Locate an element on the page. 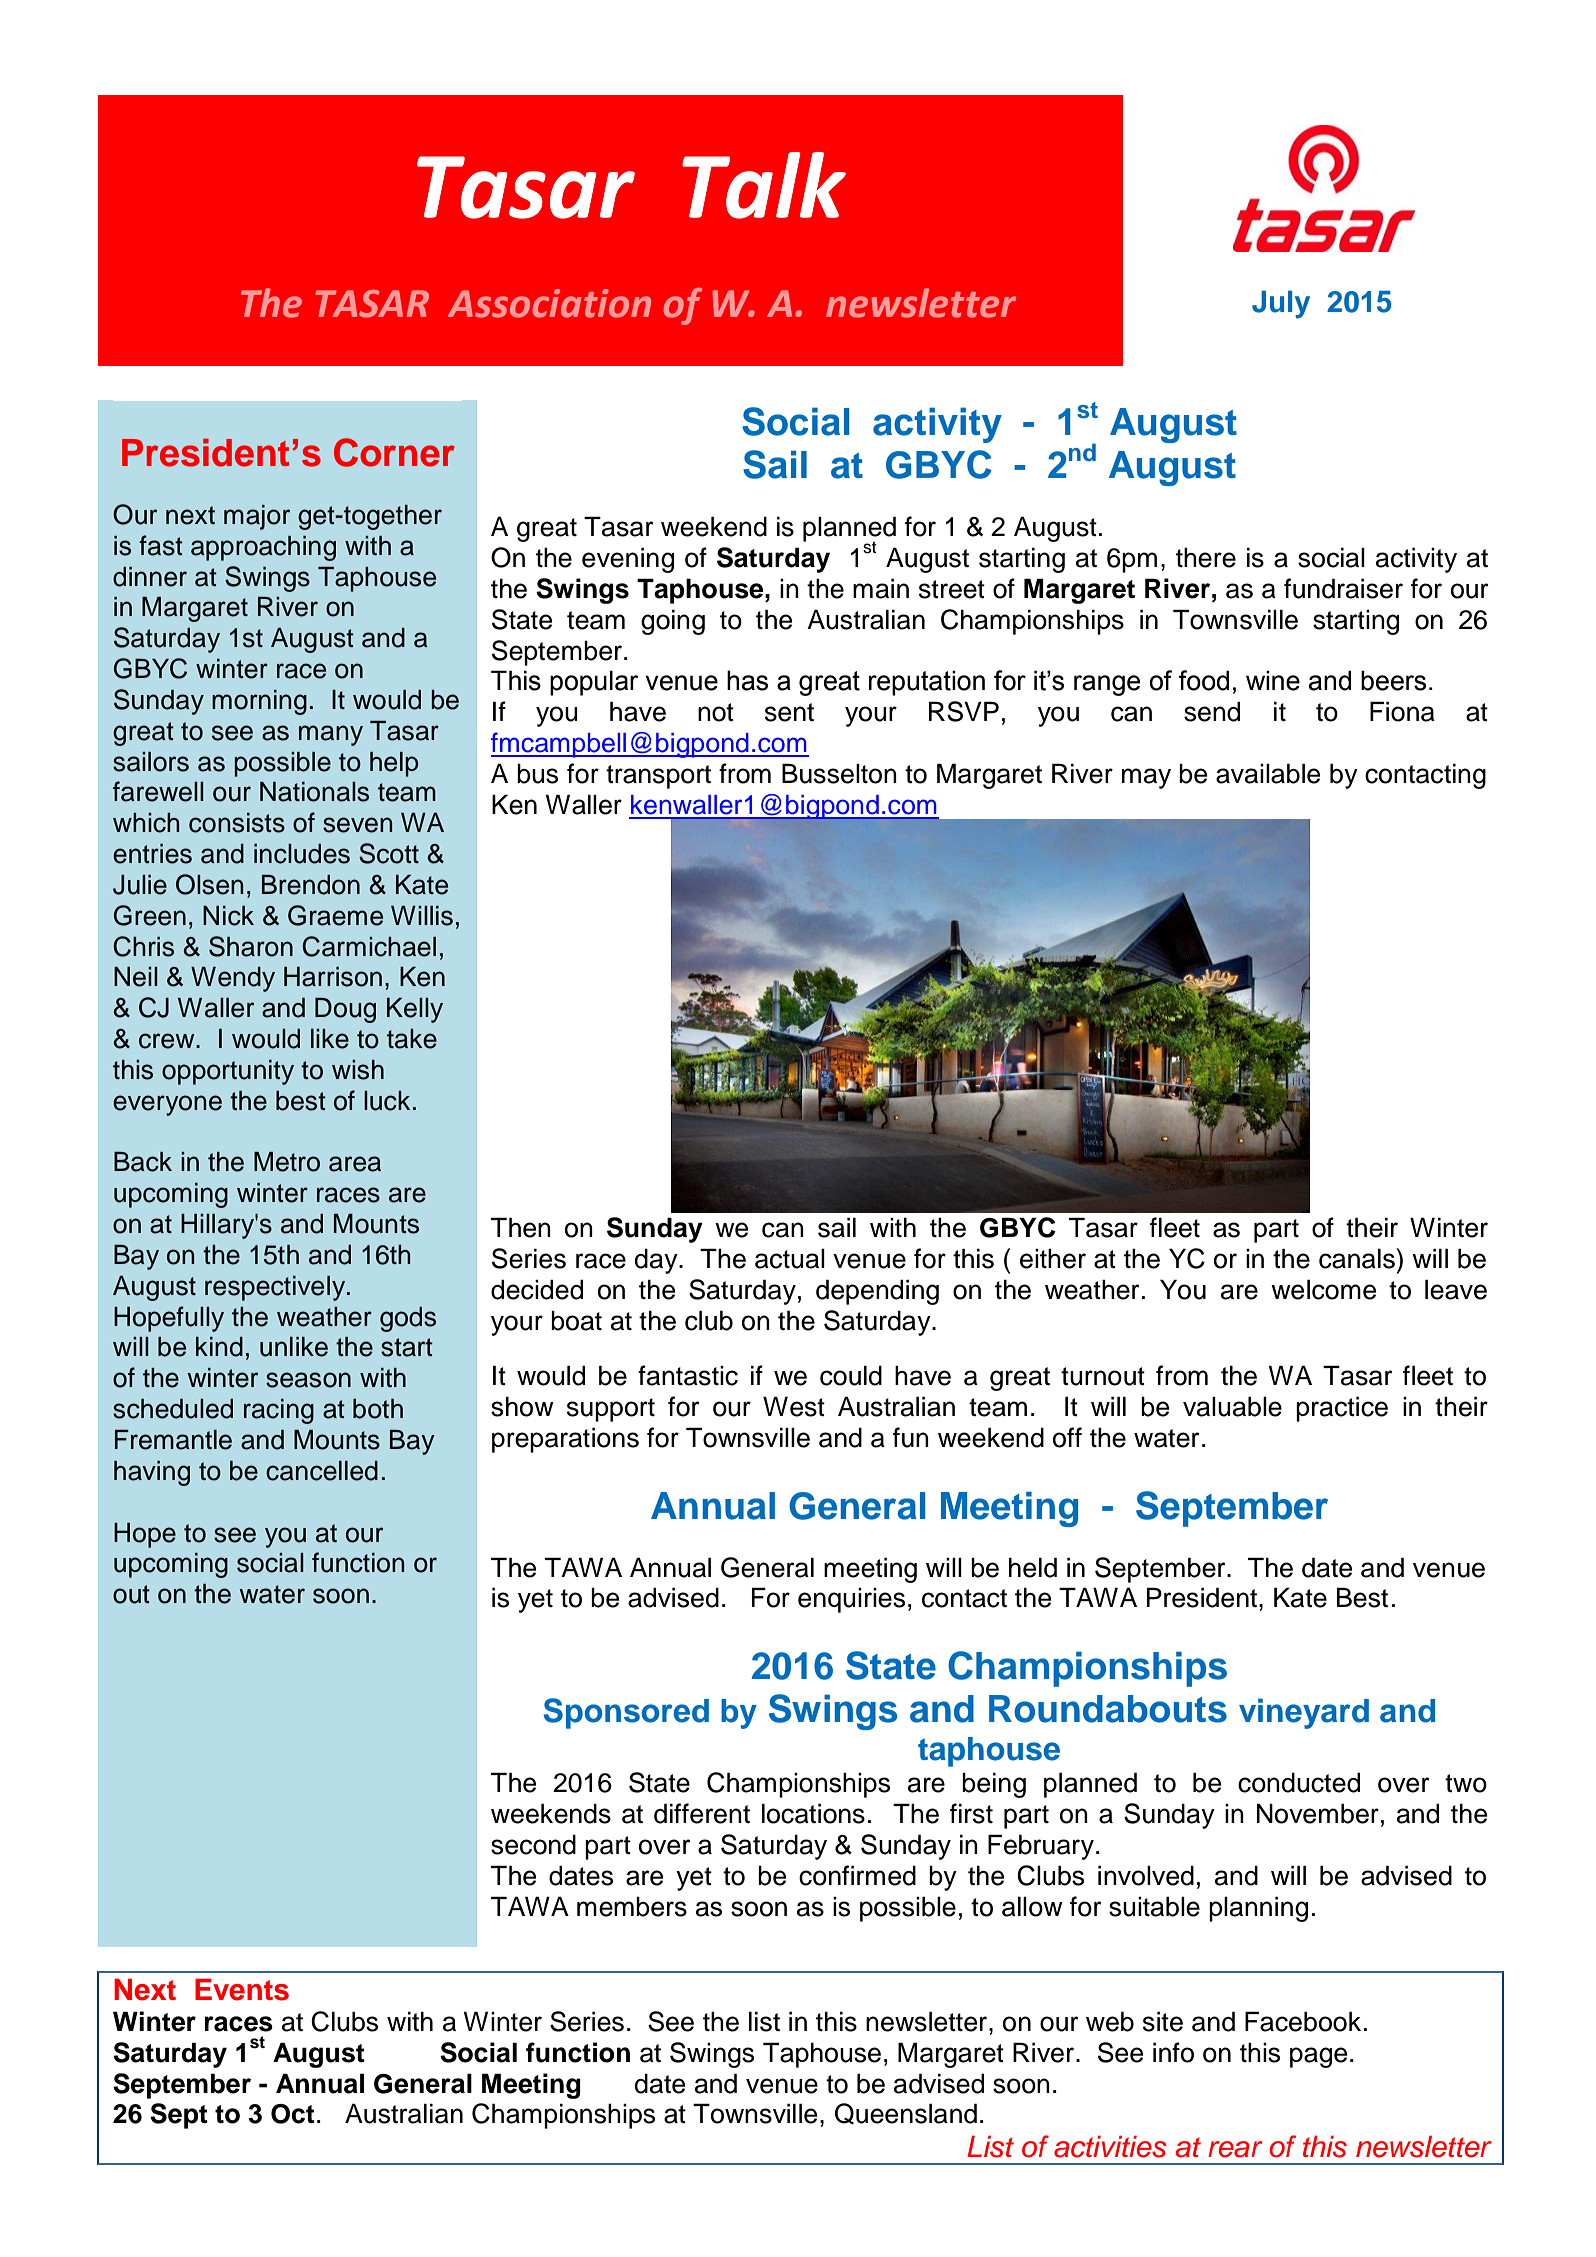 Image resolution: width=1596 pixels, height=2257 pixels. Queensland is located at coordinates (906, 2114).
